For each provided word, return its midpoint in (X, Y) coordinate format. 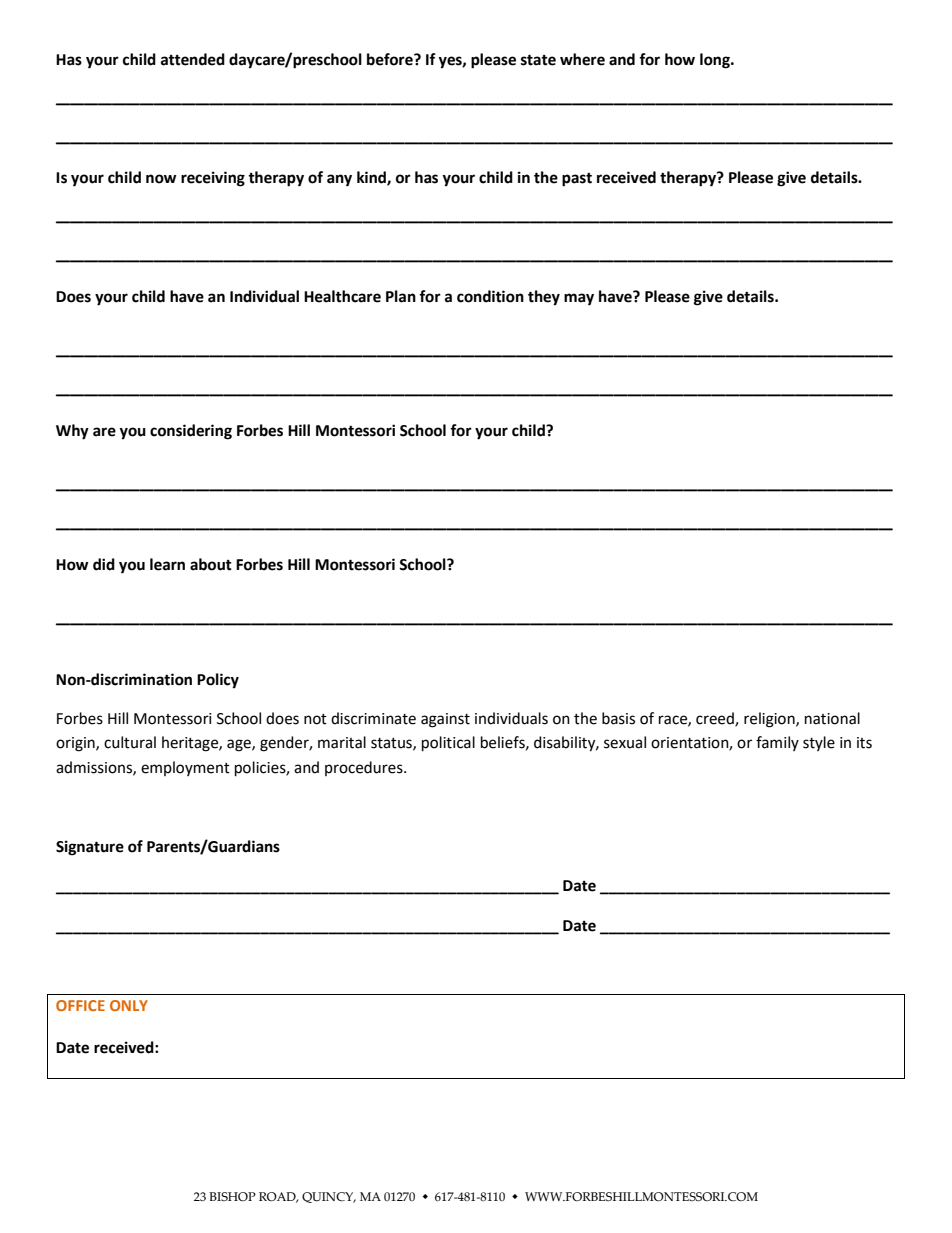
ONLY (129, 1005)
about (211, 564)
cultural (130, 742)
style (819, 743)
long (716, 61)
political (448, 743)
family (777, 743)
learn (167, 564)
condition (490, 296)
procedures (365, 768)
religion (770, 720)
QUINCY (329, 1197)
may (579, 299)
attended (193, 59)
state (538, 60)
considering (191, 432)
